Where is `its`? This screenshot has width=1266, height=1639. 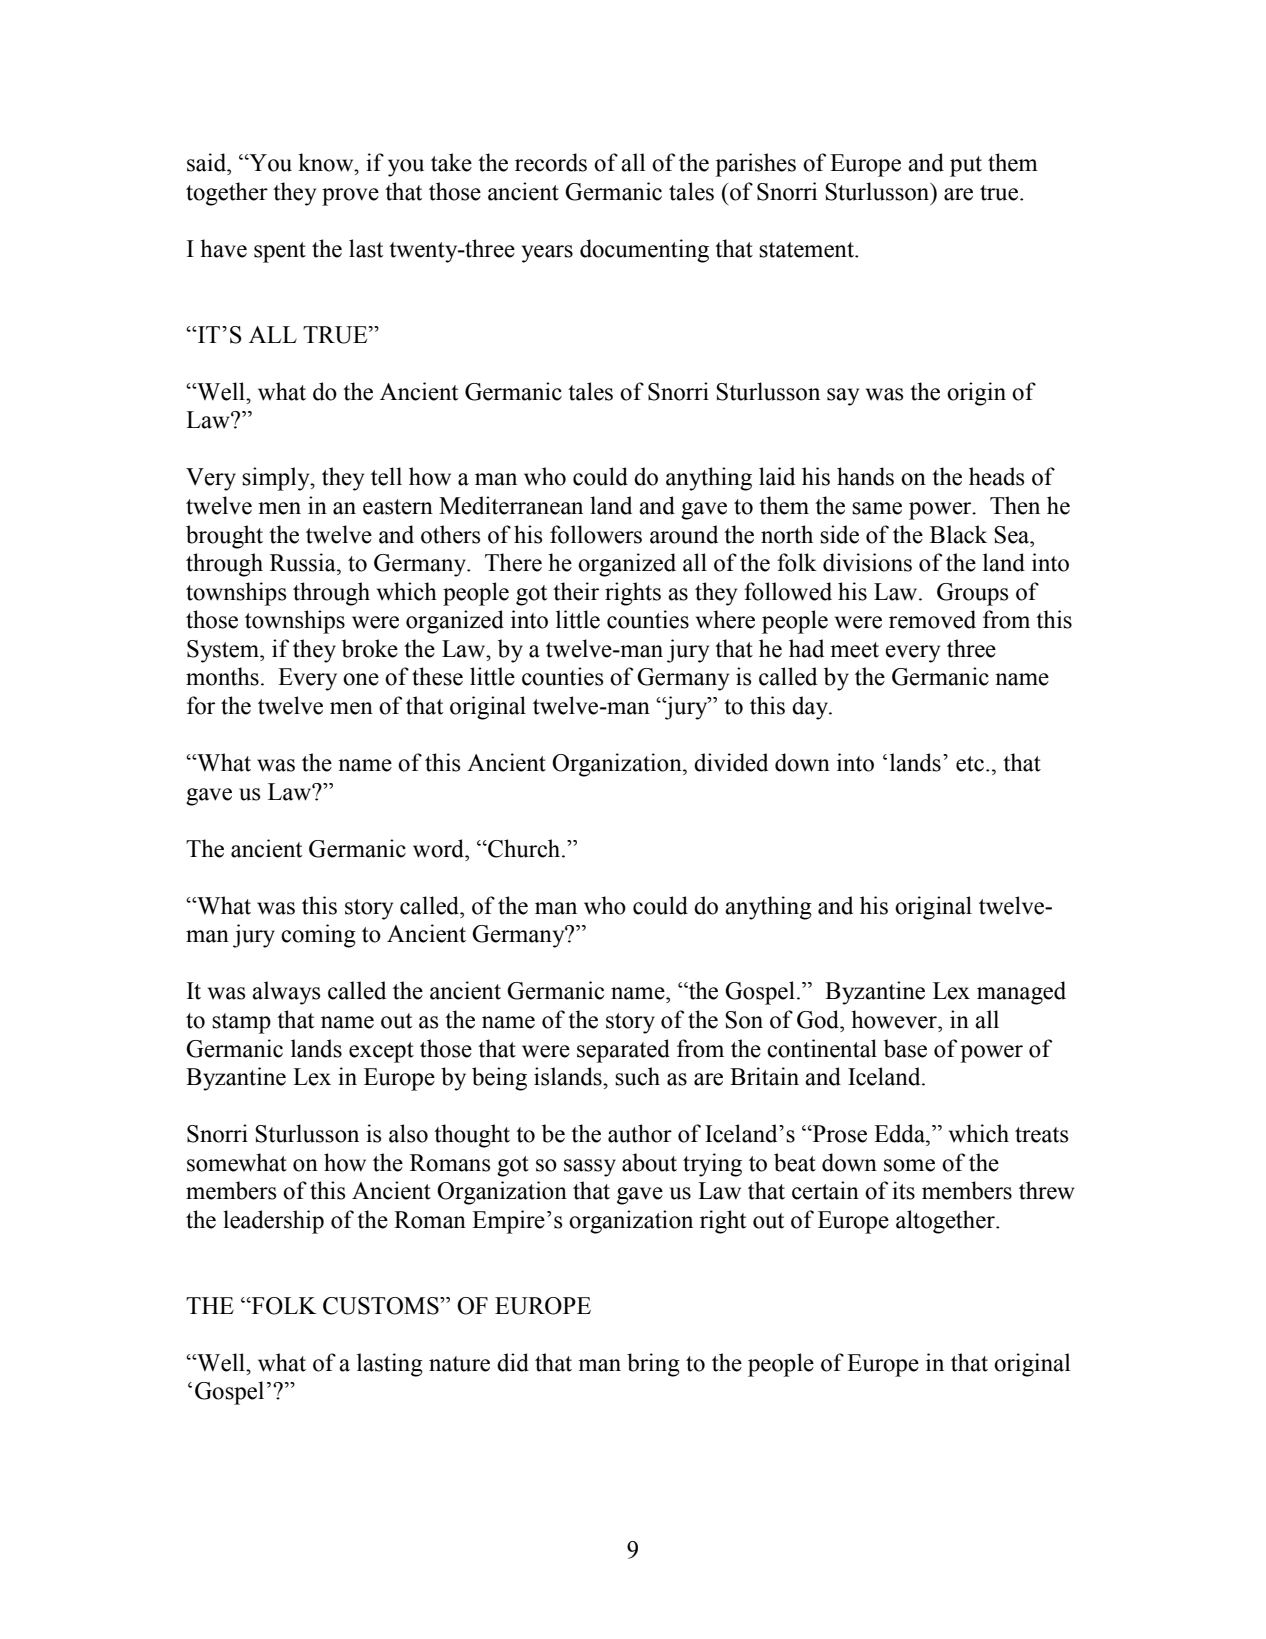
its is located at coordinates (903, 1190).
